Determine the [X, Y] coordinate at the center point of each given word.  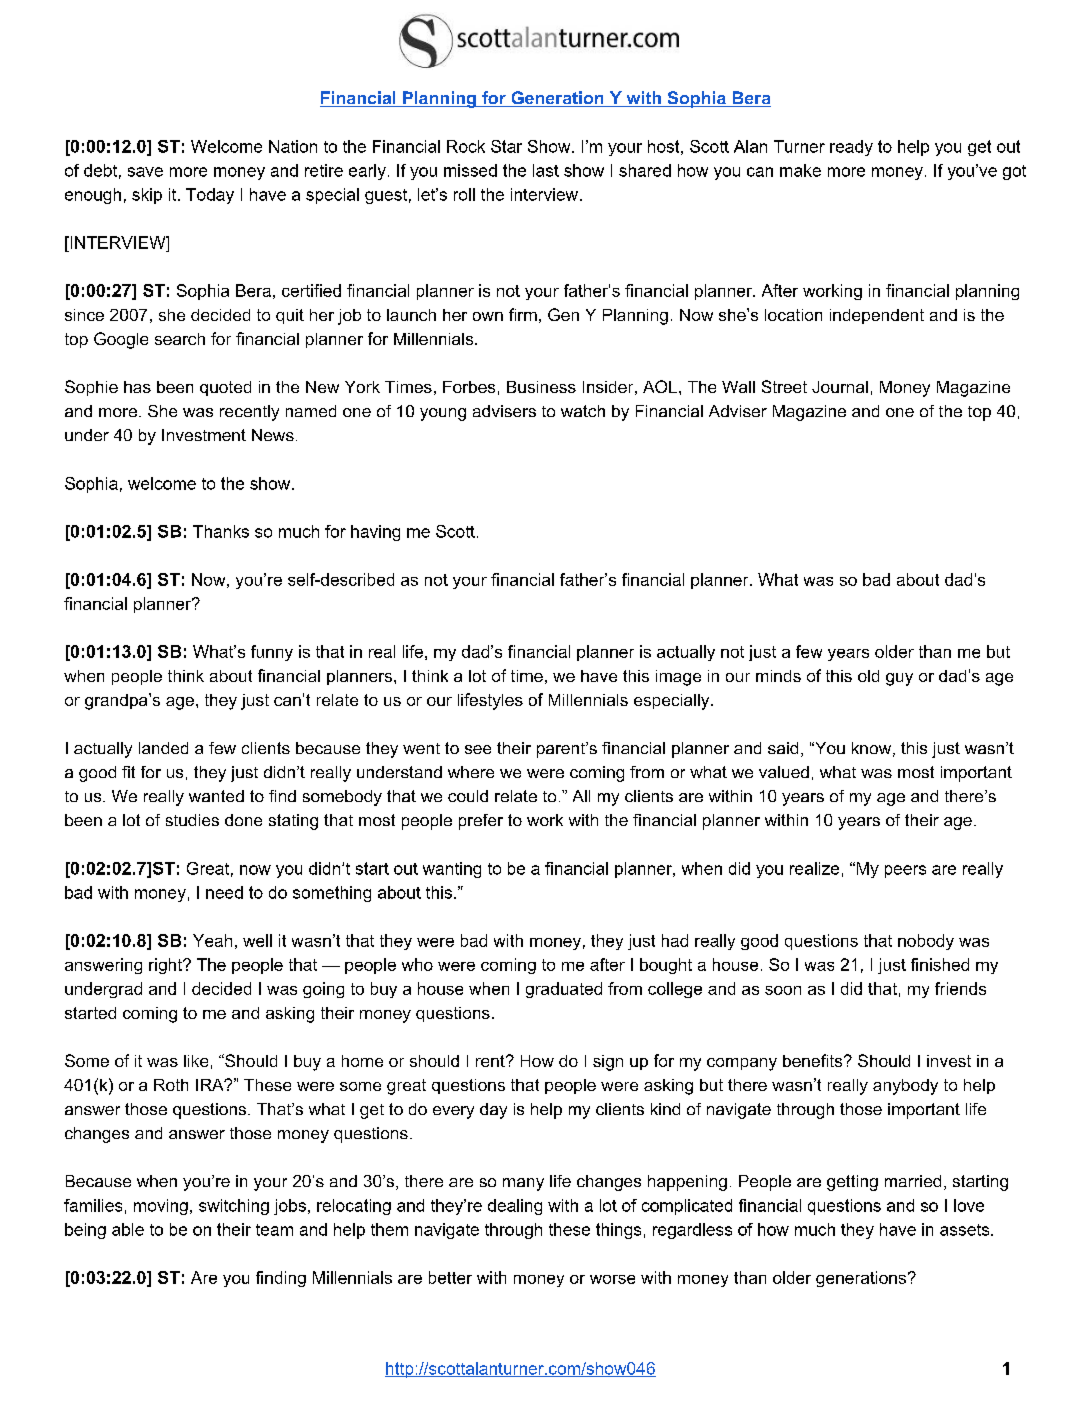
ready [851, 148]
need [224, 892]
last [546, 170]
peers [905, 871]
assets [966, 1230]
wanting [452, 870]
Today [210, 196]
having [375, 533]
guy [899, 679]
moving [161, 1207]
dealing [515, 1207]
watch [583, 411]
